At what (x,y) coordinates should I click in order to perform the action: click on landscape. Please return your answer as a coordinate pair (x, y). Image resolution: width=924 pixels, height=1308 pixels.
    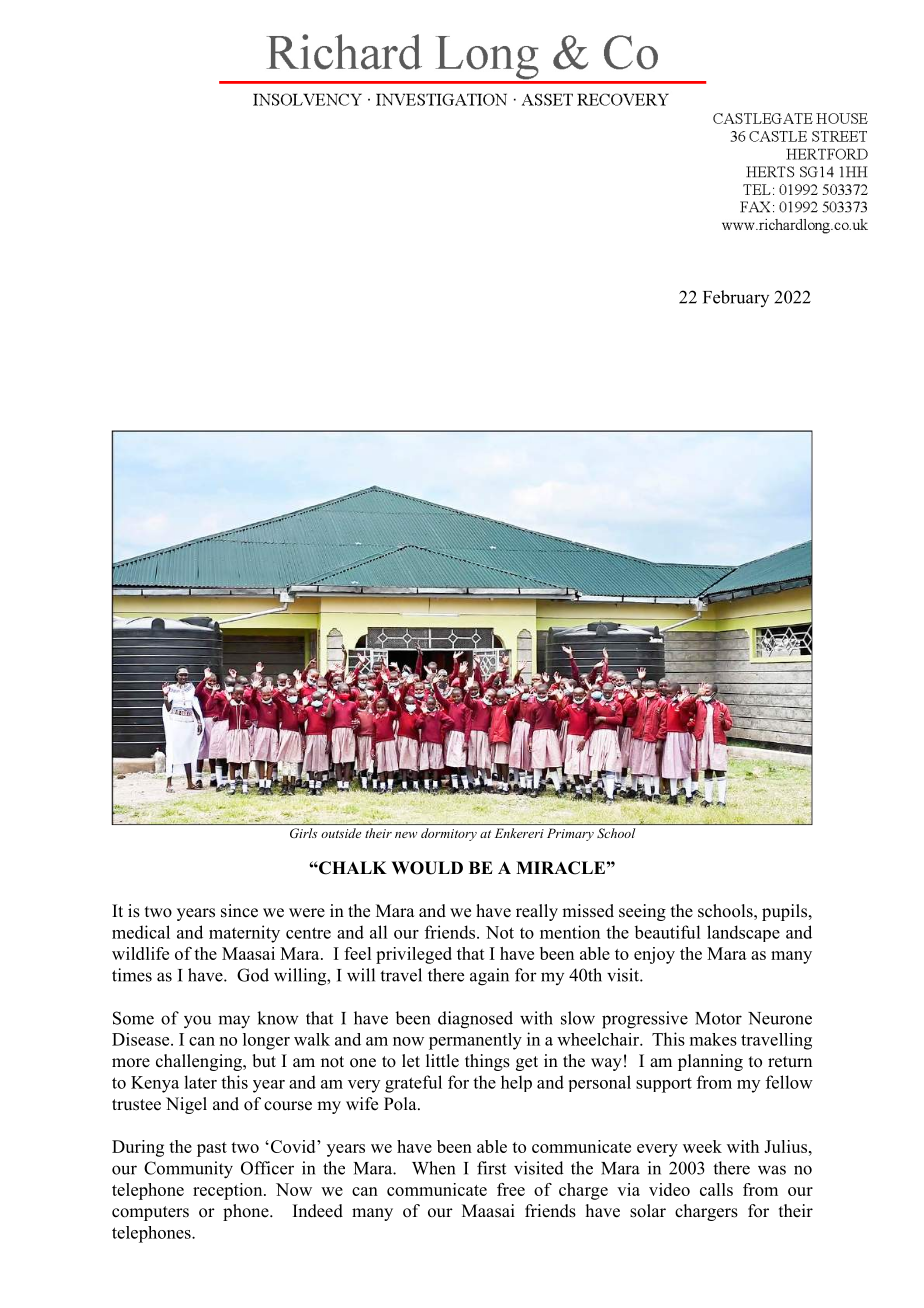
    Looking at the image, I should click on (743, 933).
